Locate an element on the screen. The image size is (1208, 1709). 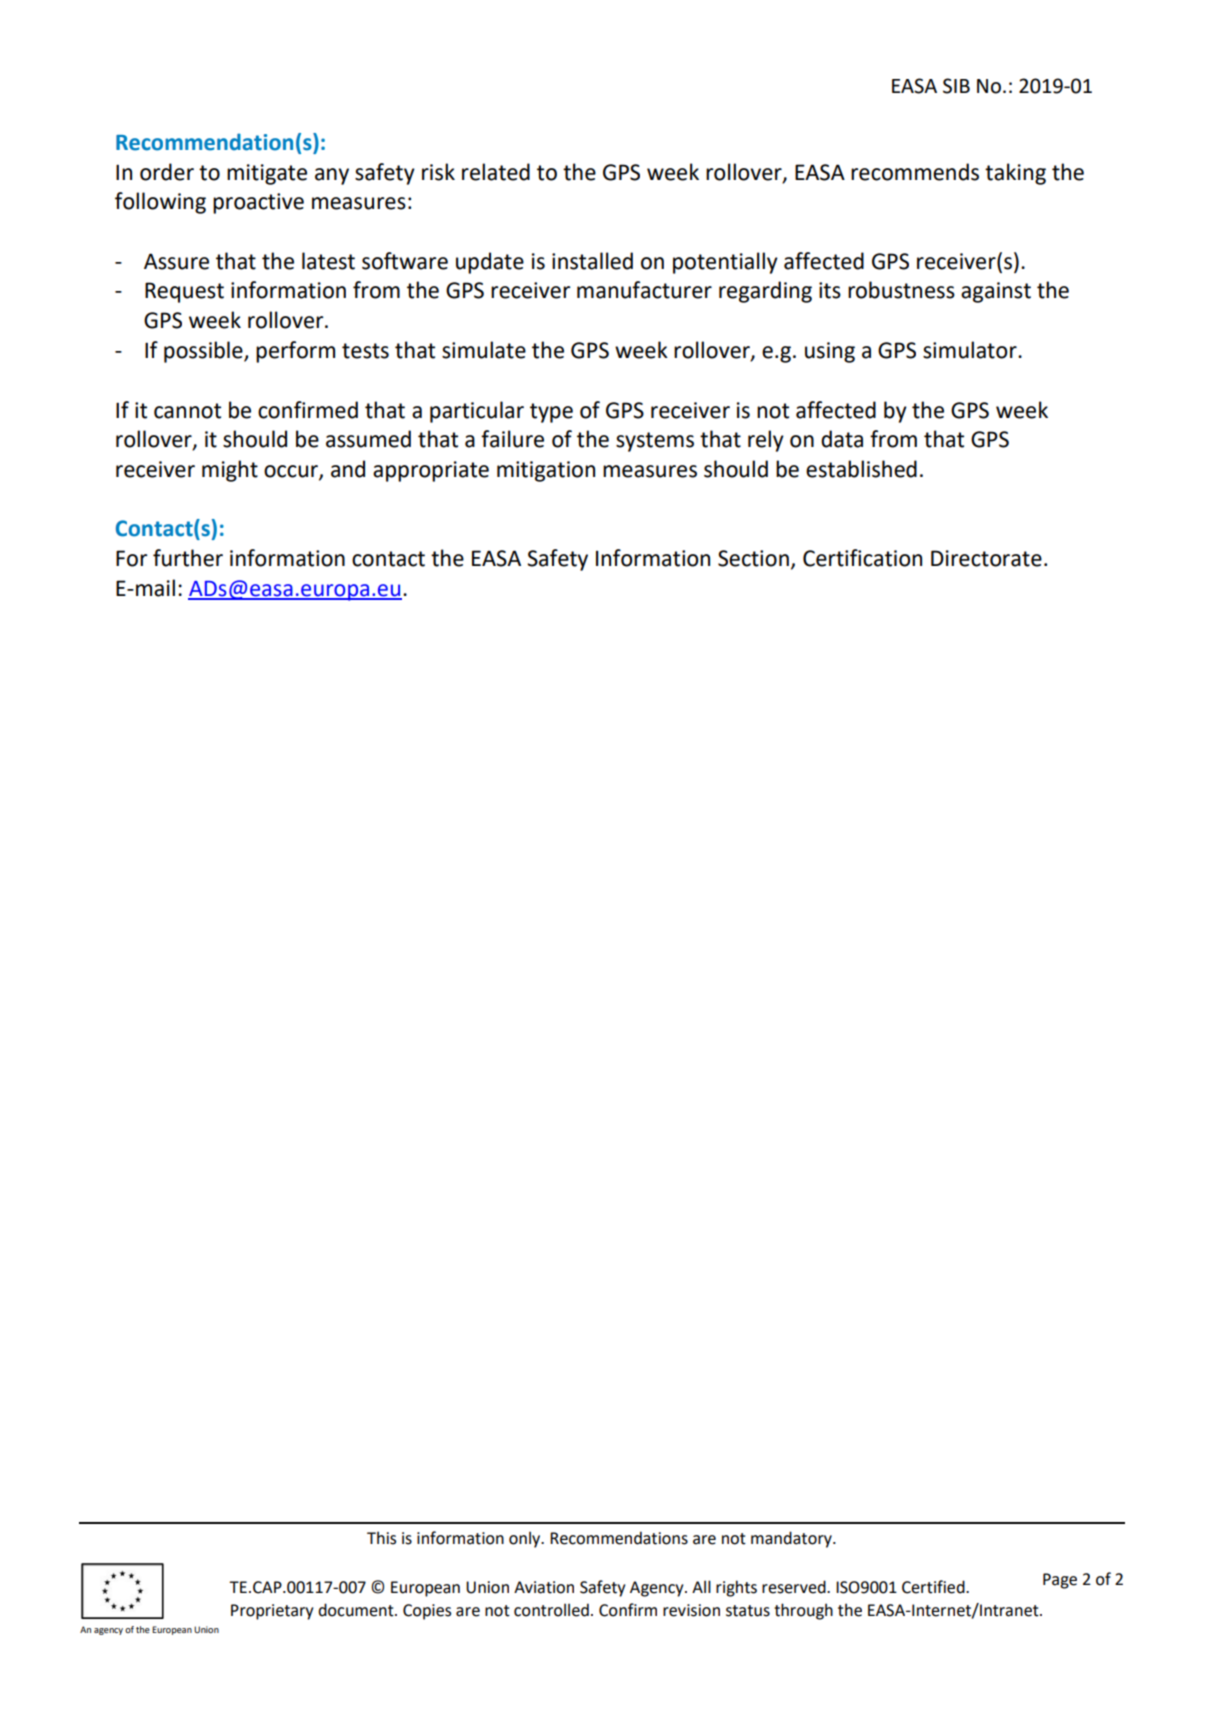
only is located at coordinates (526, 1539).
